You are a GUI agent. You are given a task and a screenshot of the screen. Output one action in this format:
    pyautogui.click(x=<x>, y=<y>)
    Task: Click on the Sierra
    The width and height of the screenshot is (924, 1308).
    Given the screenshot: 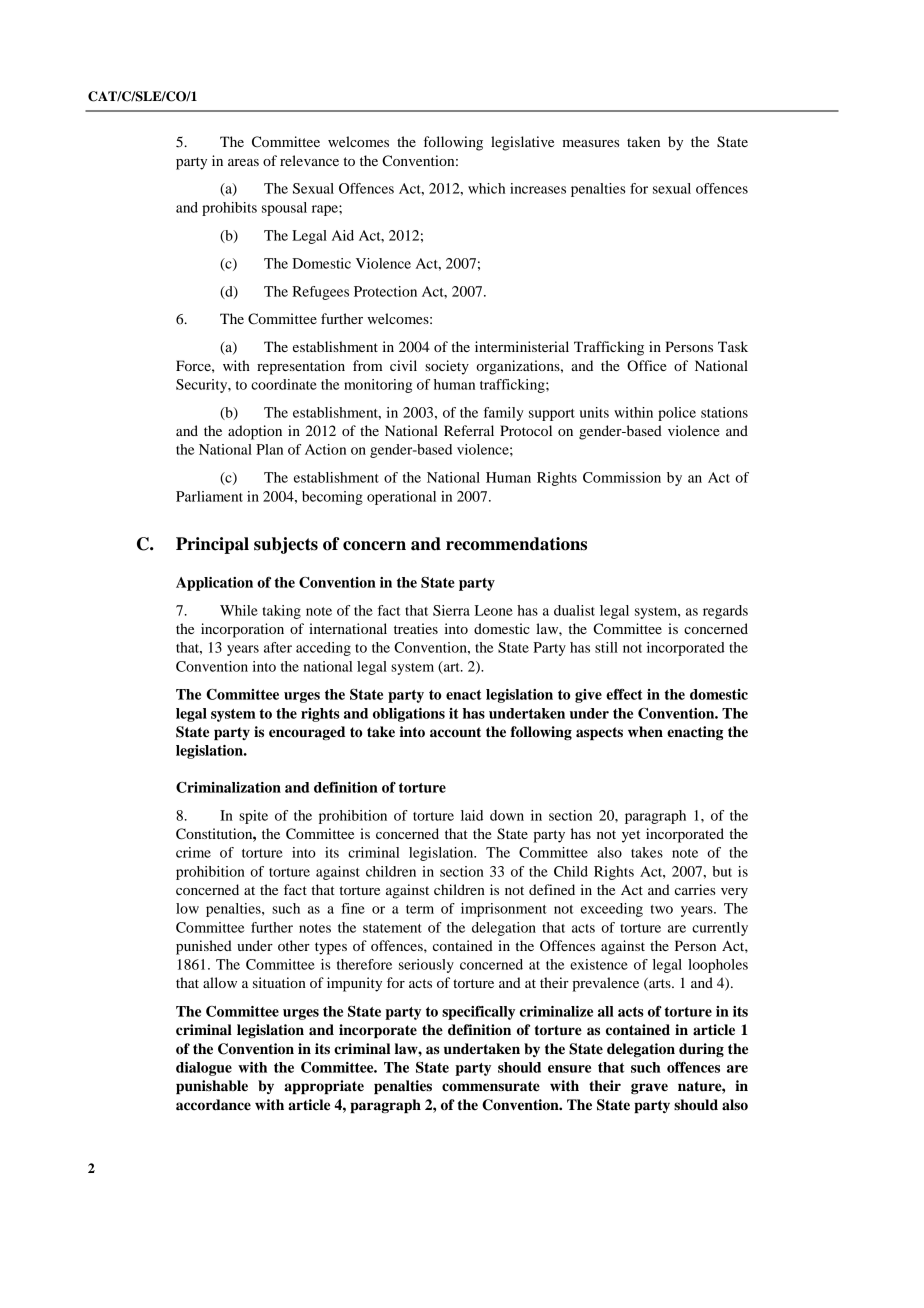 What is the action you would take?
    pyautogui.click(x=451, y=610)
